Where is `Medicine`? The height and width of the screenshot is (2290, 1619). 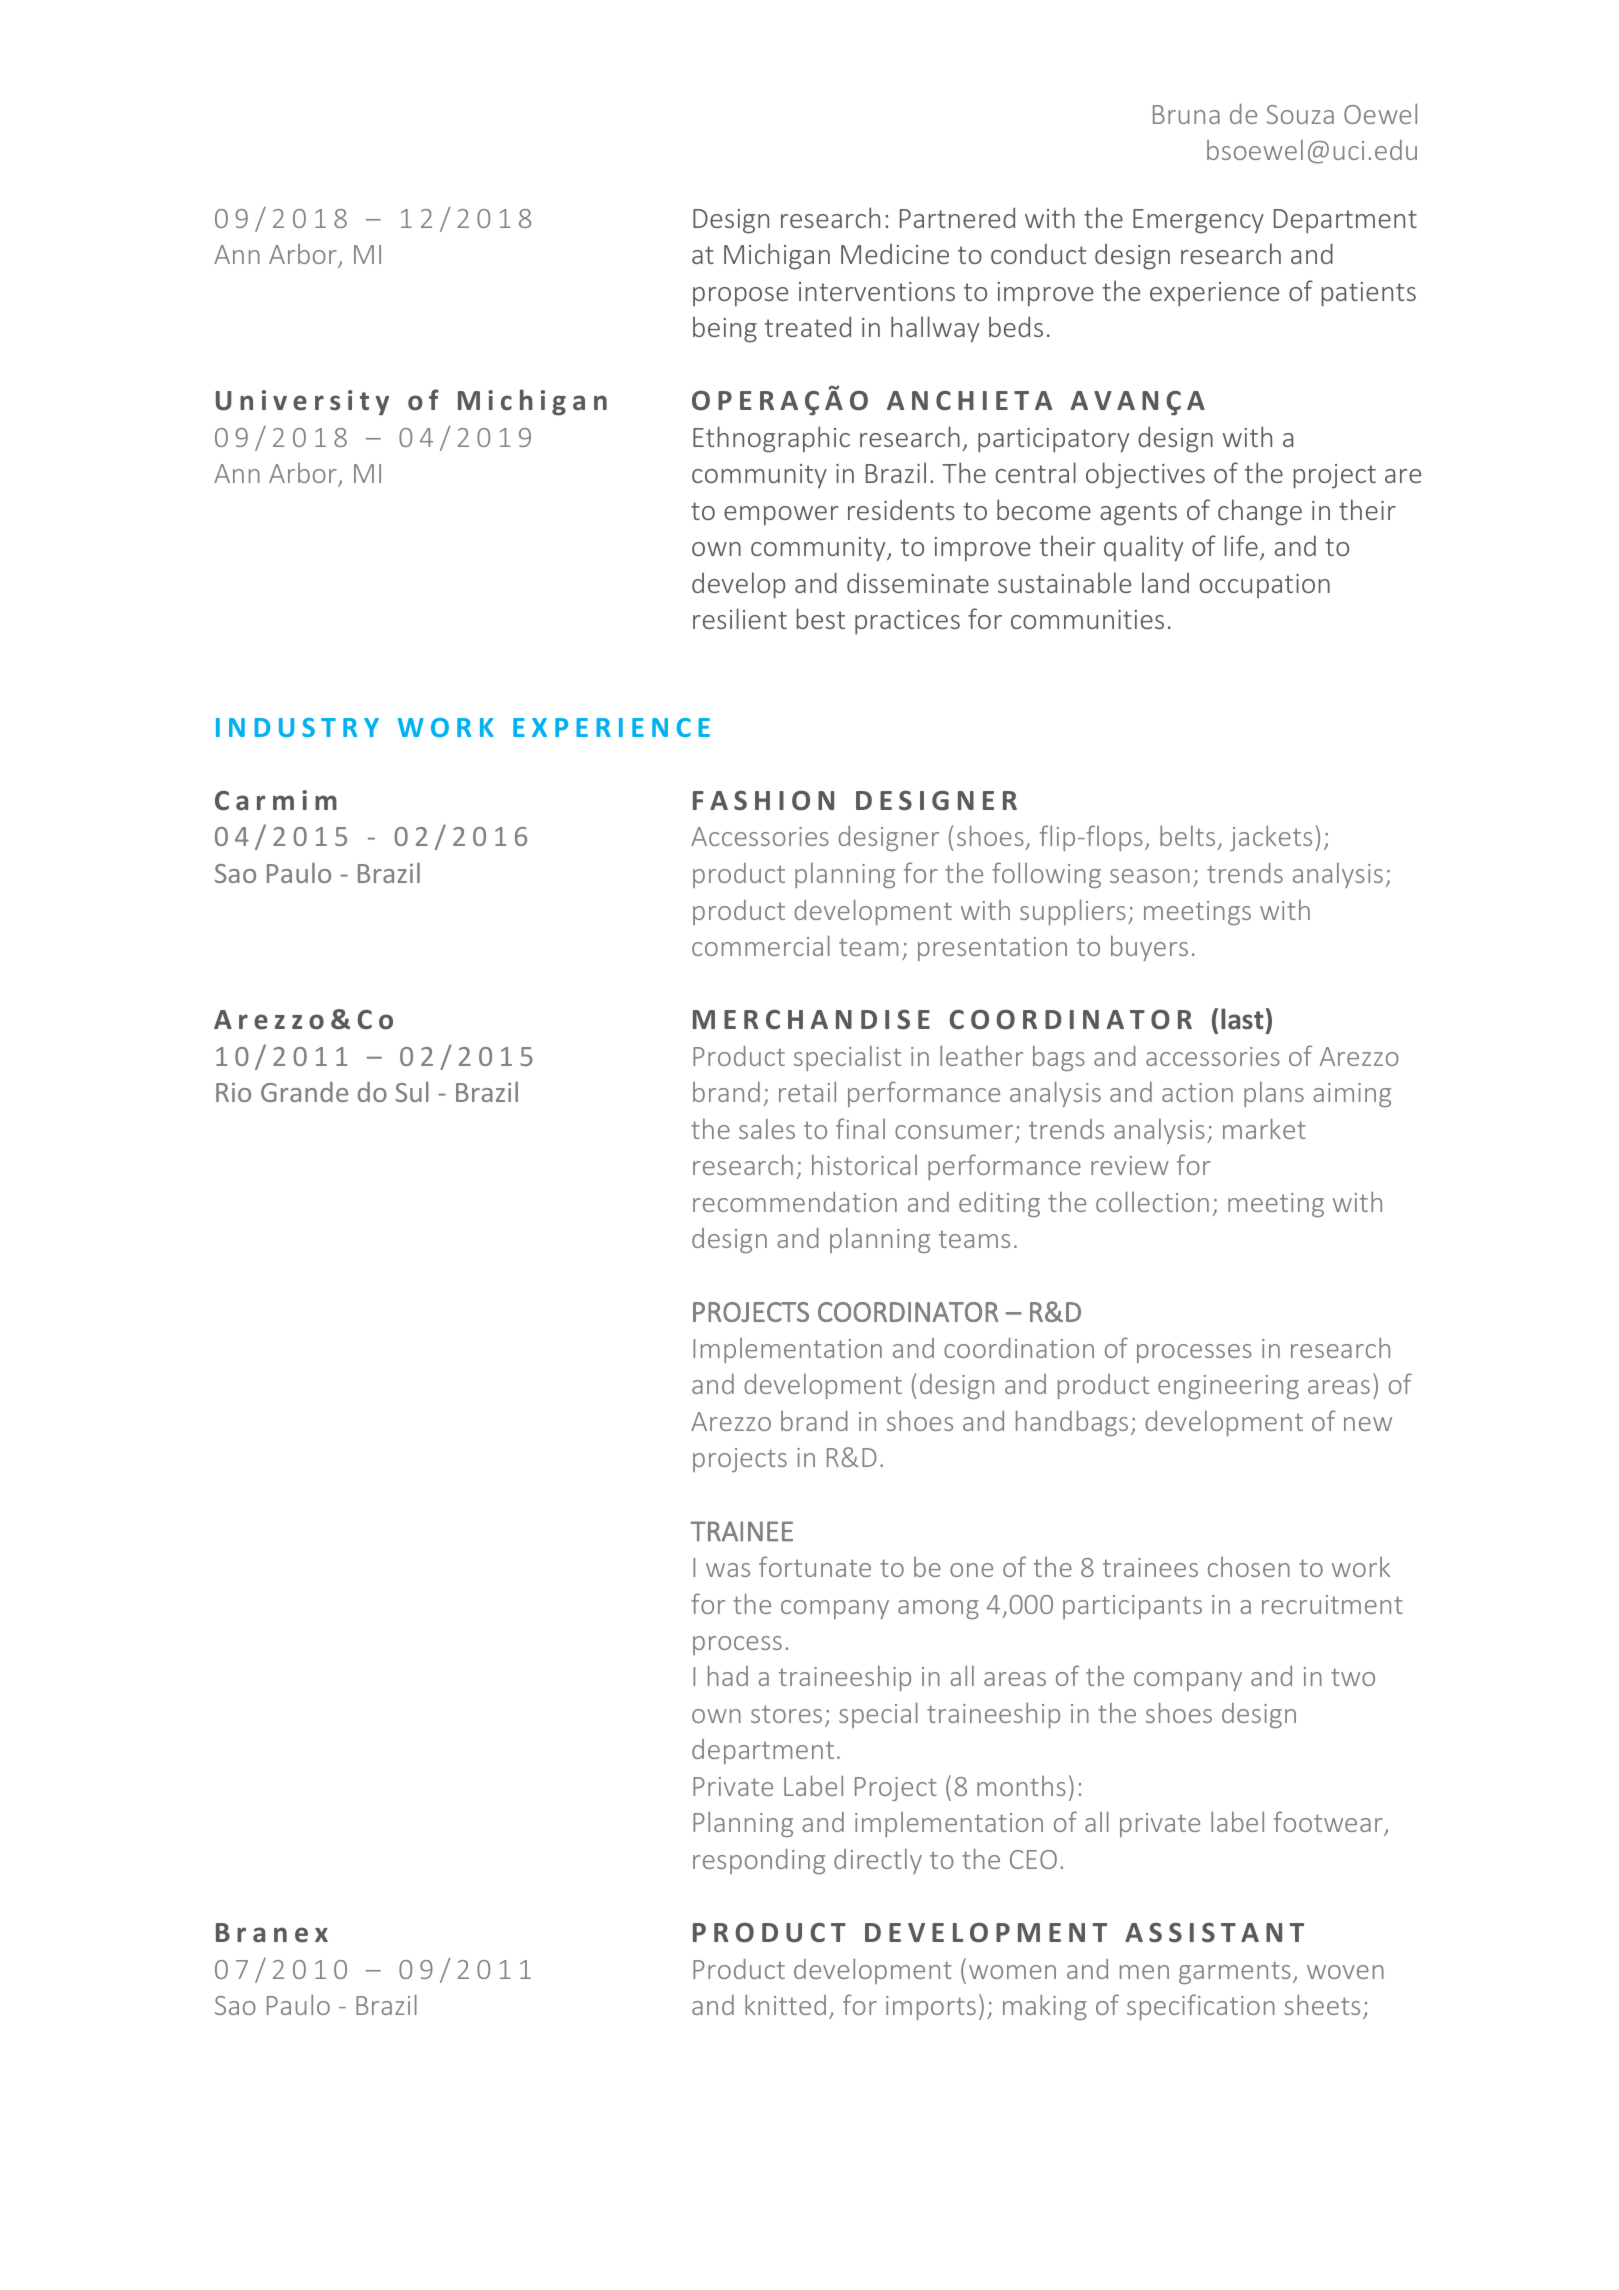 Medicine is located at coordinates (895, 254).
